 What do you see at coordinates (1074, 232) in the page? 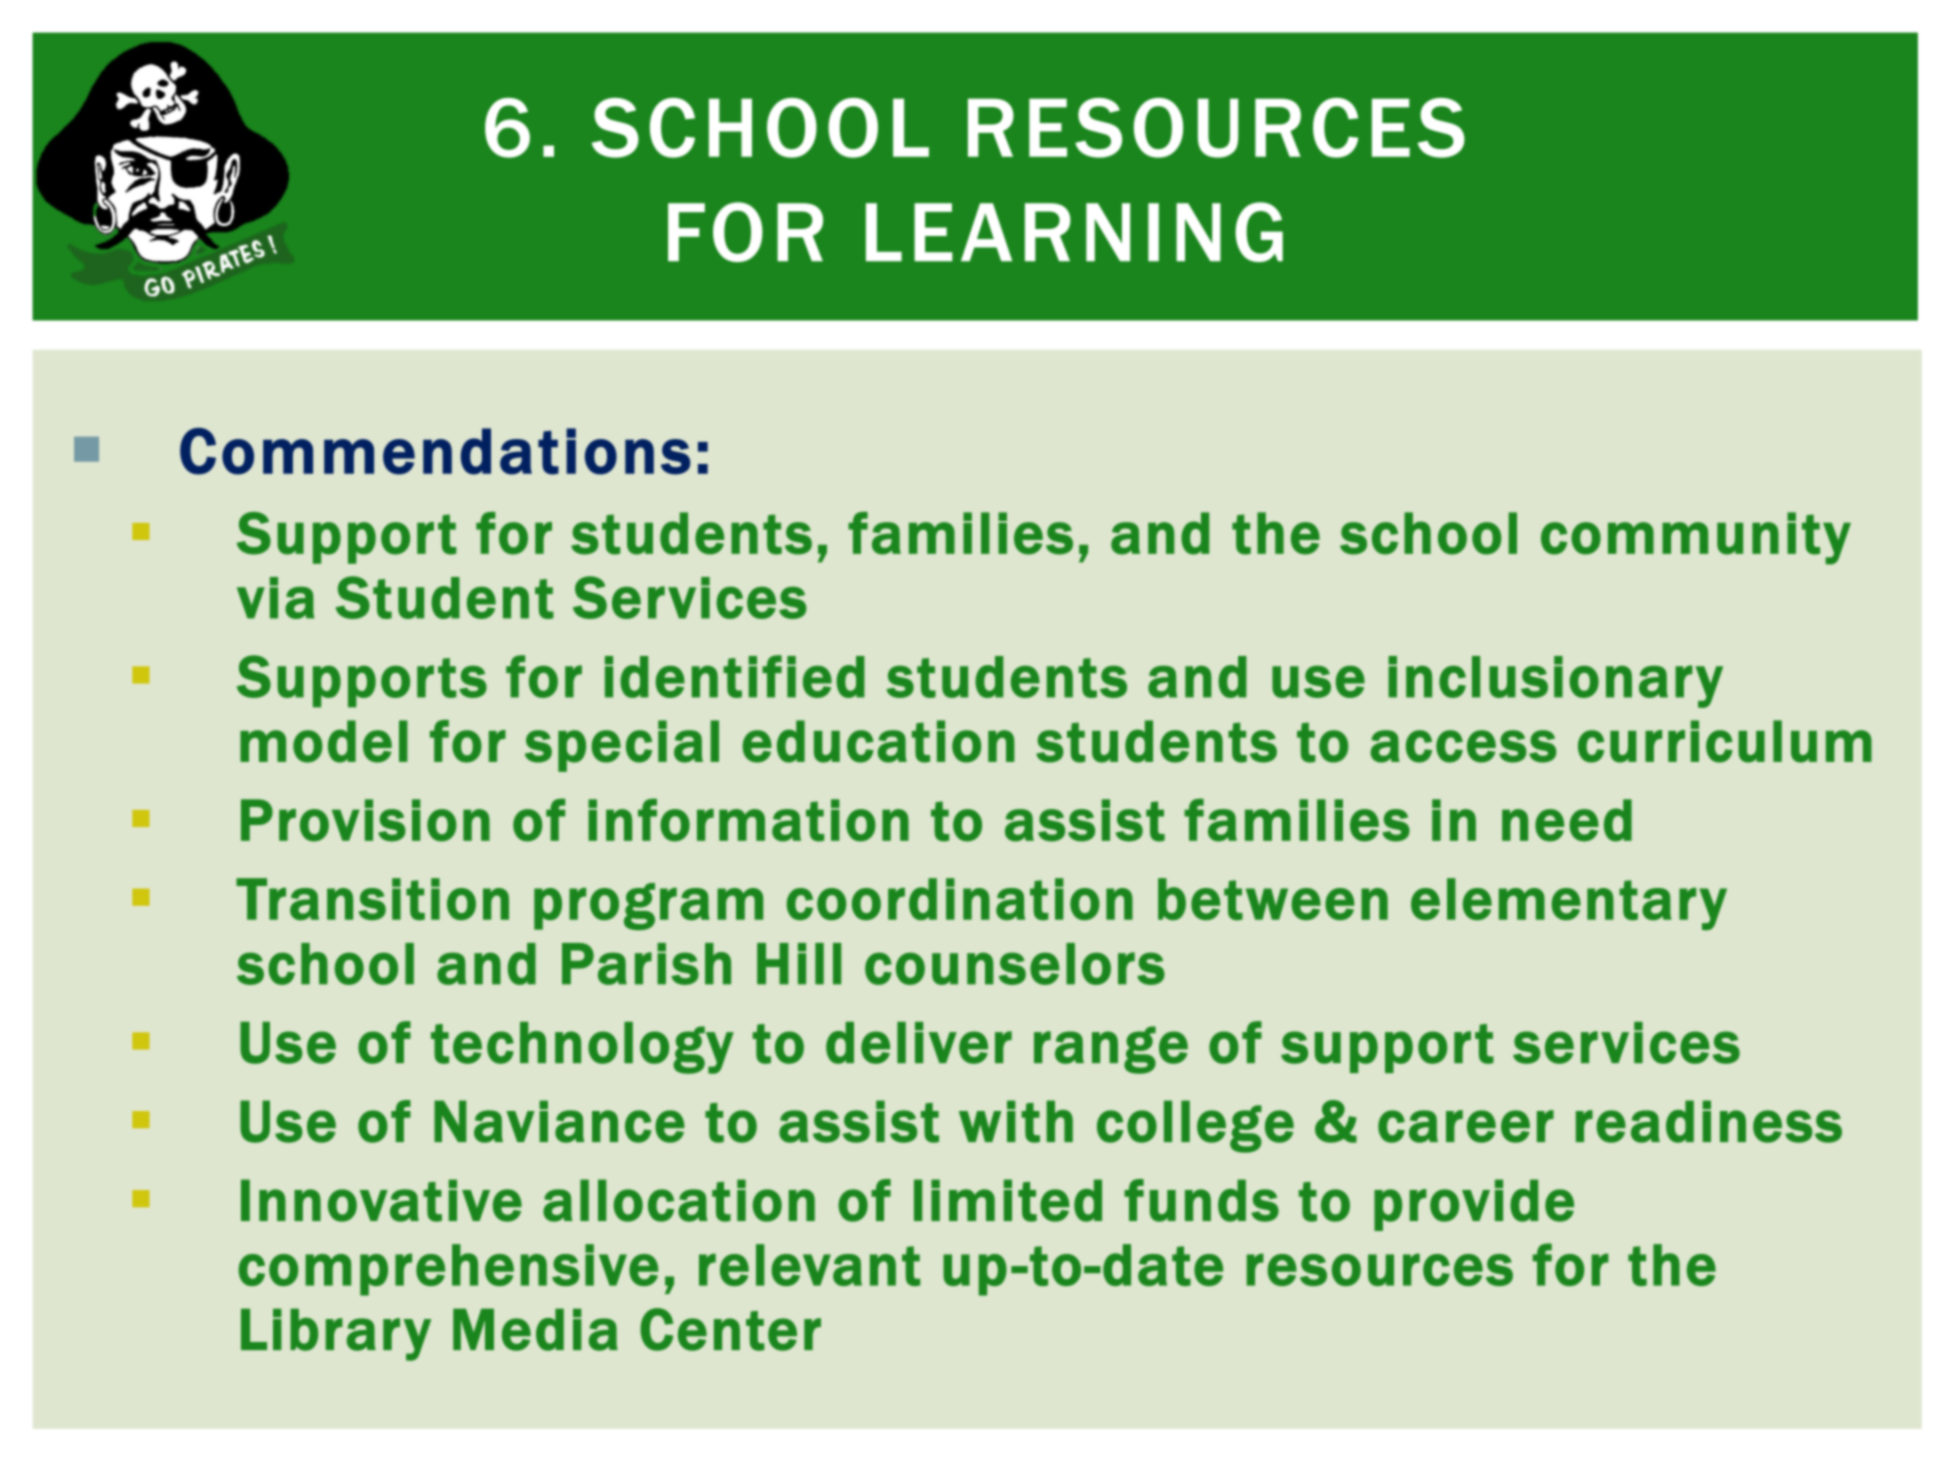
I see `LEARNING` at bounding box center [1074, 232].
